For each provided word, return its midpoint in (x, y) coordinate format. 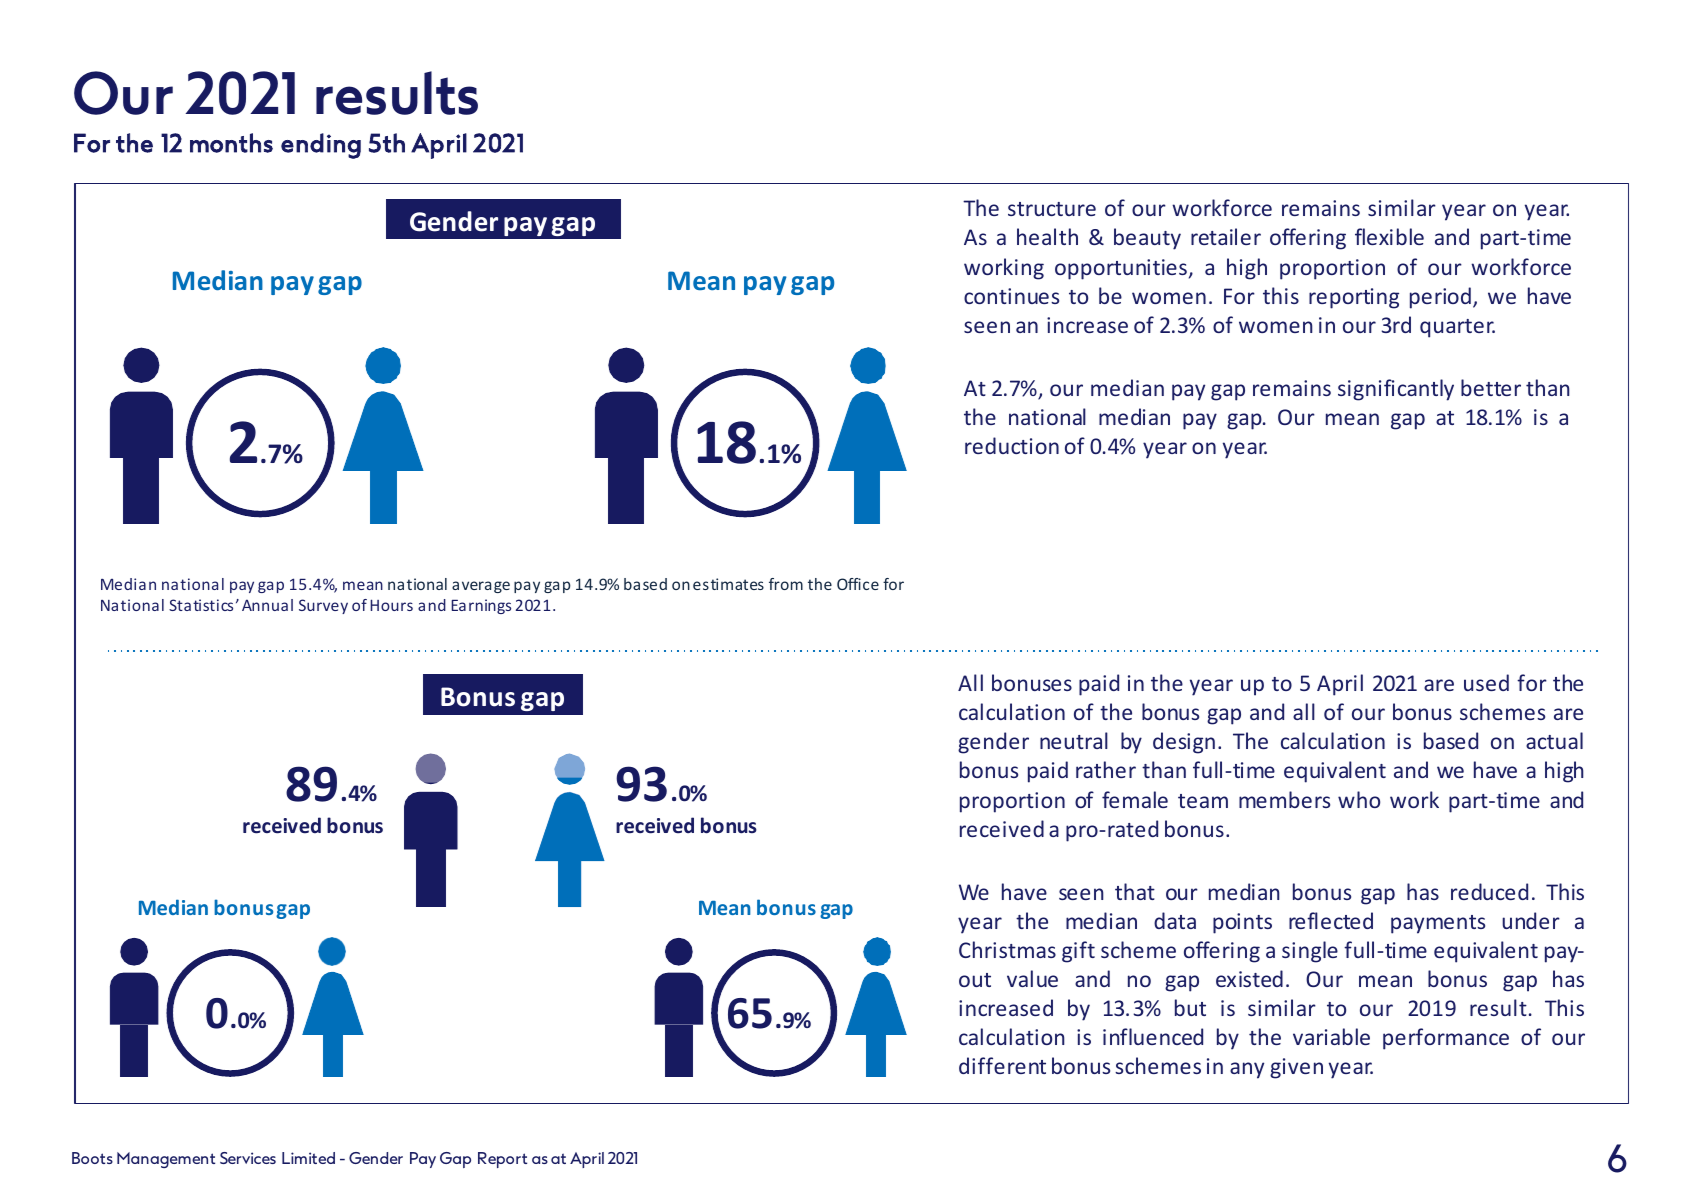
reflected (1331, 920)
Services (248, 1158)
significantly (1396, 390)
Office (858, 584)
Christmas (1007, 949)
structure (1052, 209)
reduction (1012, 445)
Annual (267, 605)
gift (1078, 952)
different (1002, 1065)
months (231, 143)
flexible (1389, 236)
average (481, 587)
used (1486, 682)
